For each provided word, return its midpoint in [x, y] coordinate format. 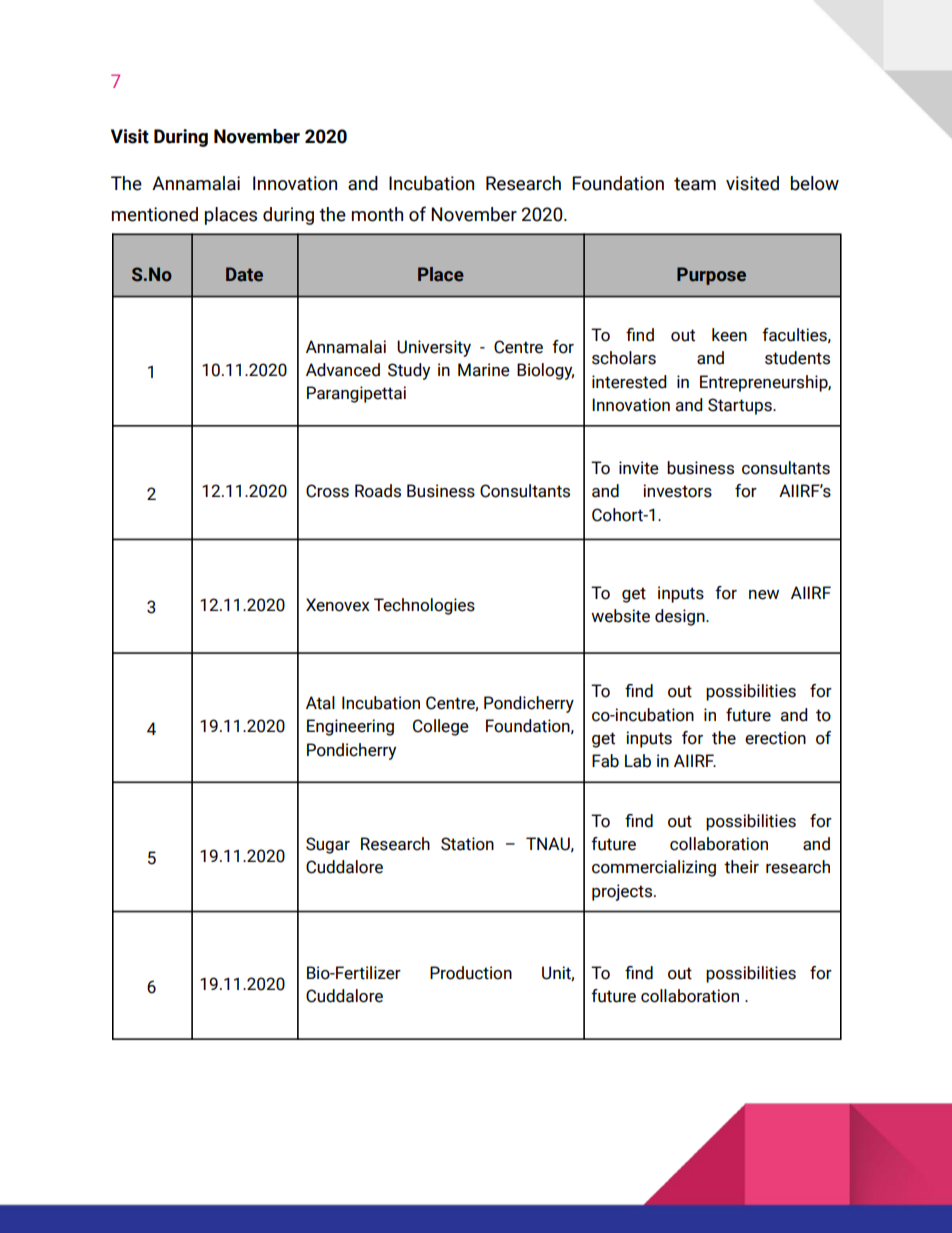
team [695, 184]
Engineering [350, 727]
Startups [741, 406]
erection [775, 738]
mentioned [155, 214]
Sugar [328, 845]
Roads [378, 491]
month [377, 214]
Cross [327, 491]
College [441, 727]
